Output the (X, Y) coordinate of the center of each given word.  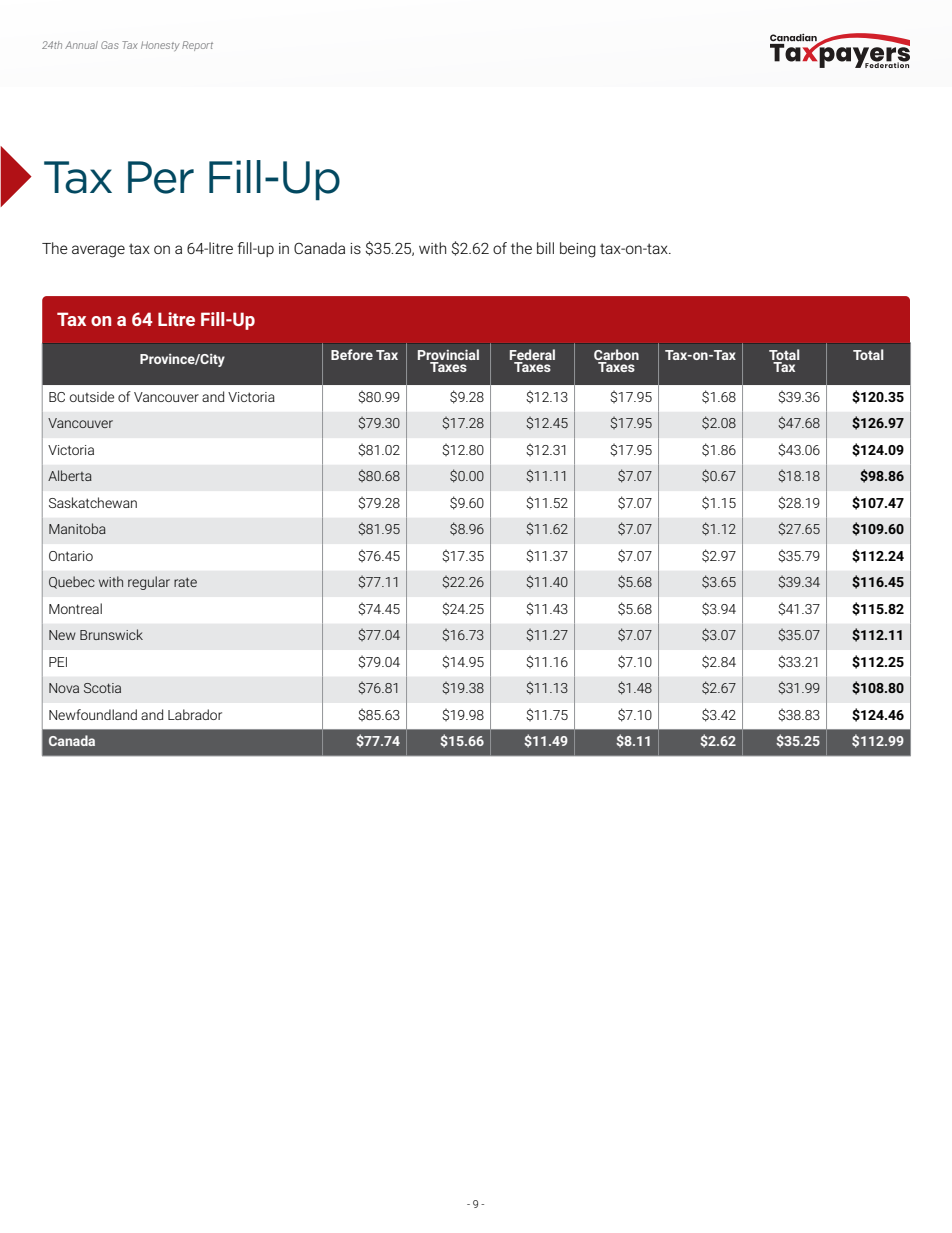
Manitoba (77, 528)
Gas (110, 45)
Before (352, 354)
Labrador (195, 714)
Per (161, 177)
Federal (532, 354)
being (578, 250)
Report (197, 46)
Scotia (102, 688)
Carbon (616, 354)
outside (92, 396)
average (98, 251)
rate (185, 582)
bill (545, 248)
